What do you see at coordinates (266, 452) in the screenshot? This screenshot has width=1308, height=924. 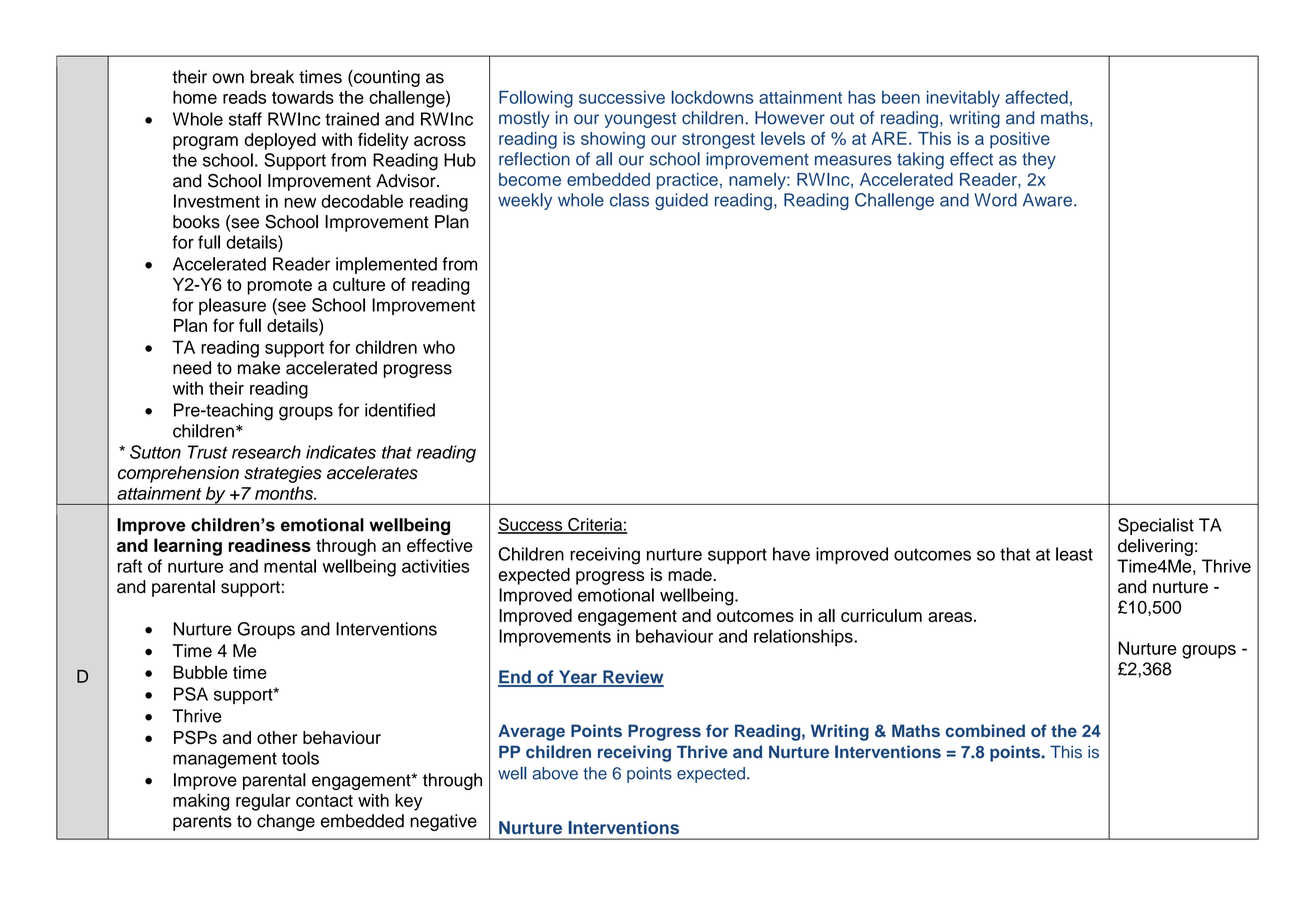 I see `research` at bounding box center [266, 452].
